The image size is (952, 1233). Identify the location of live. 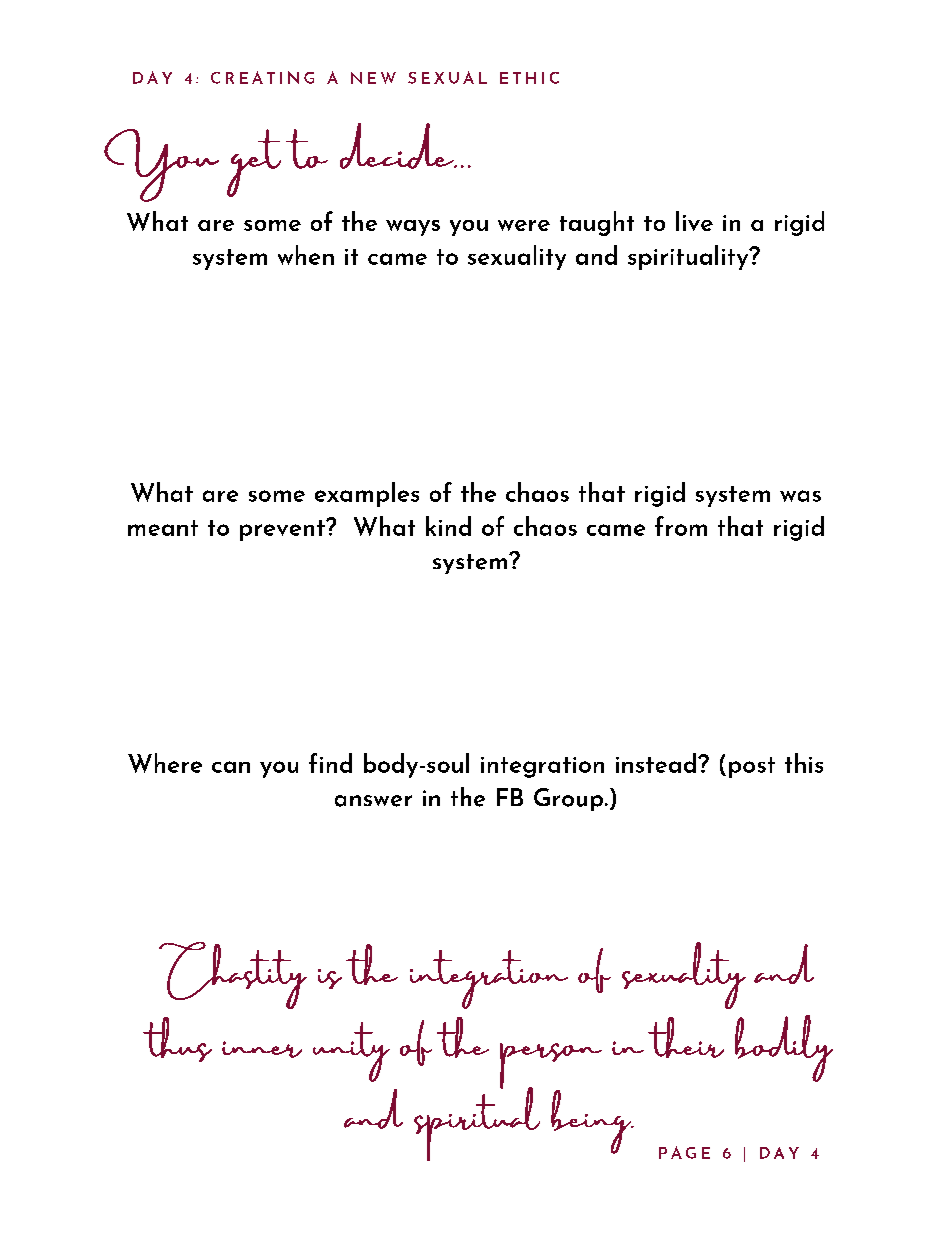
(694, 221).
